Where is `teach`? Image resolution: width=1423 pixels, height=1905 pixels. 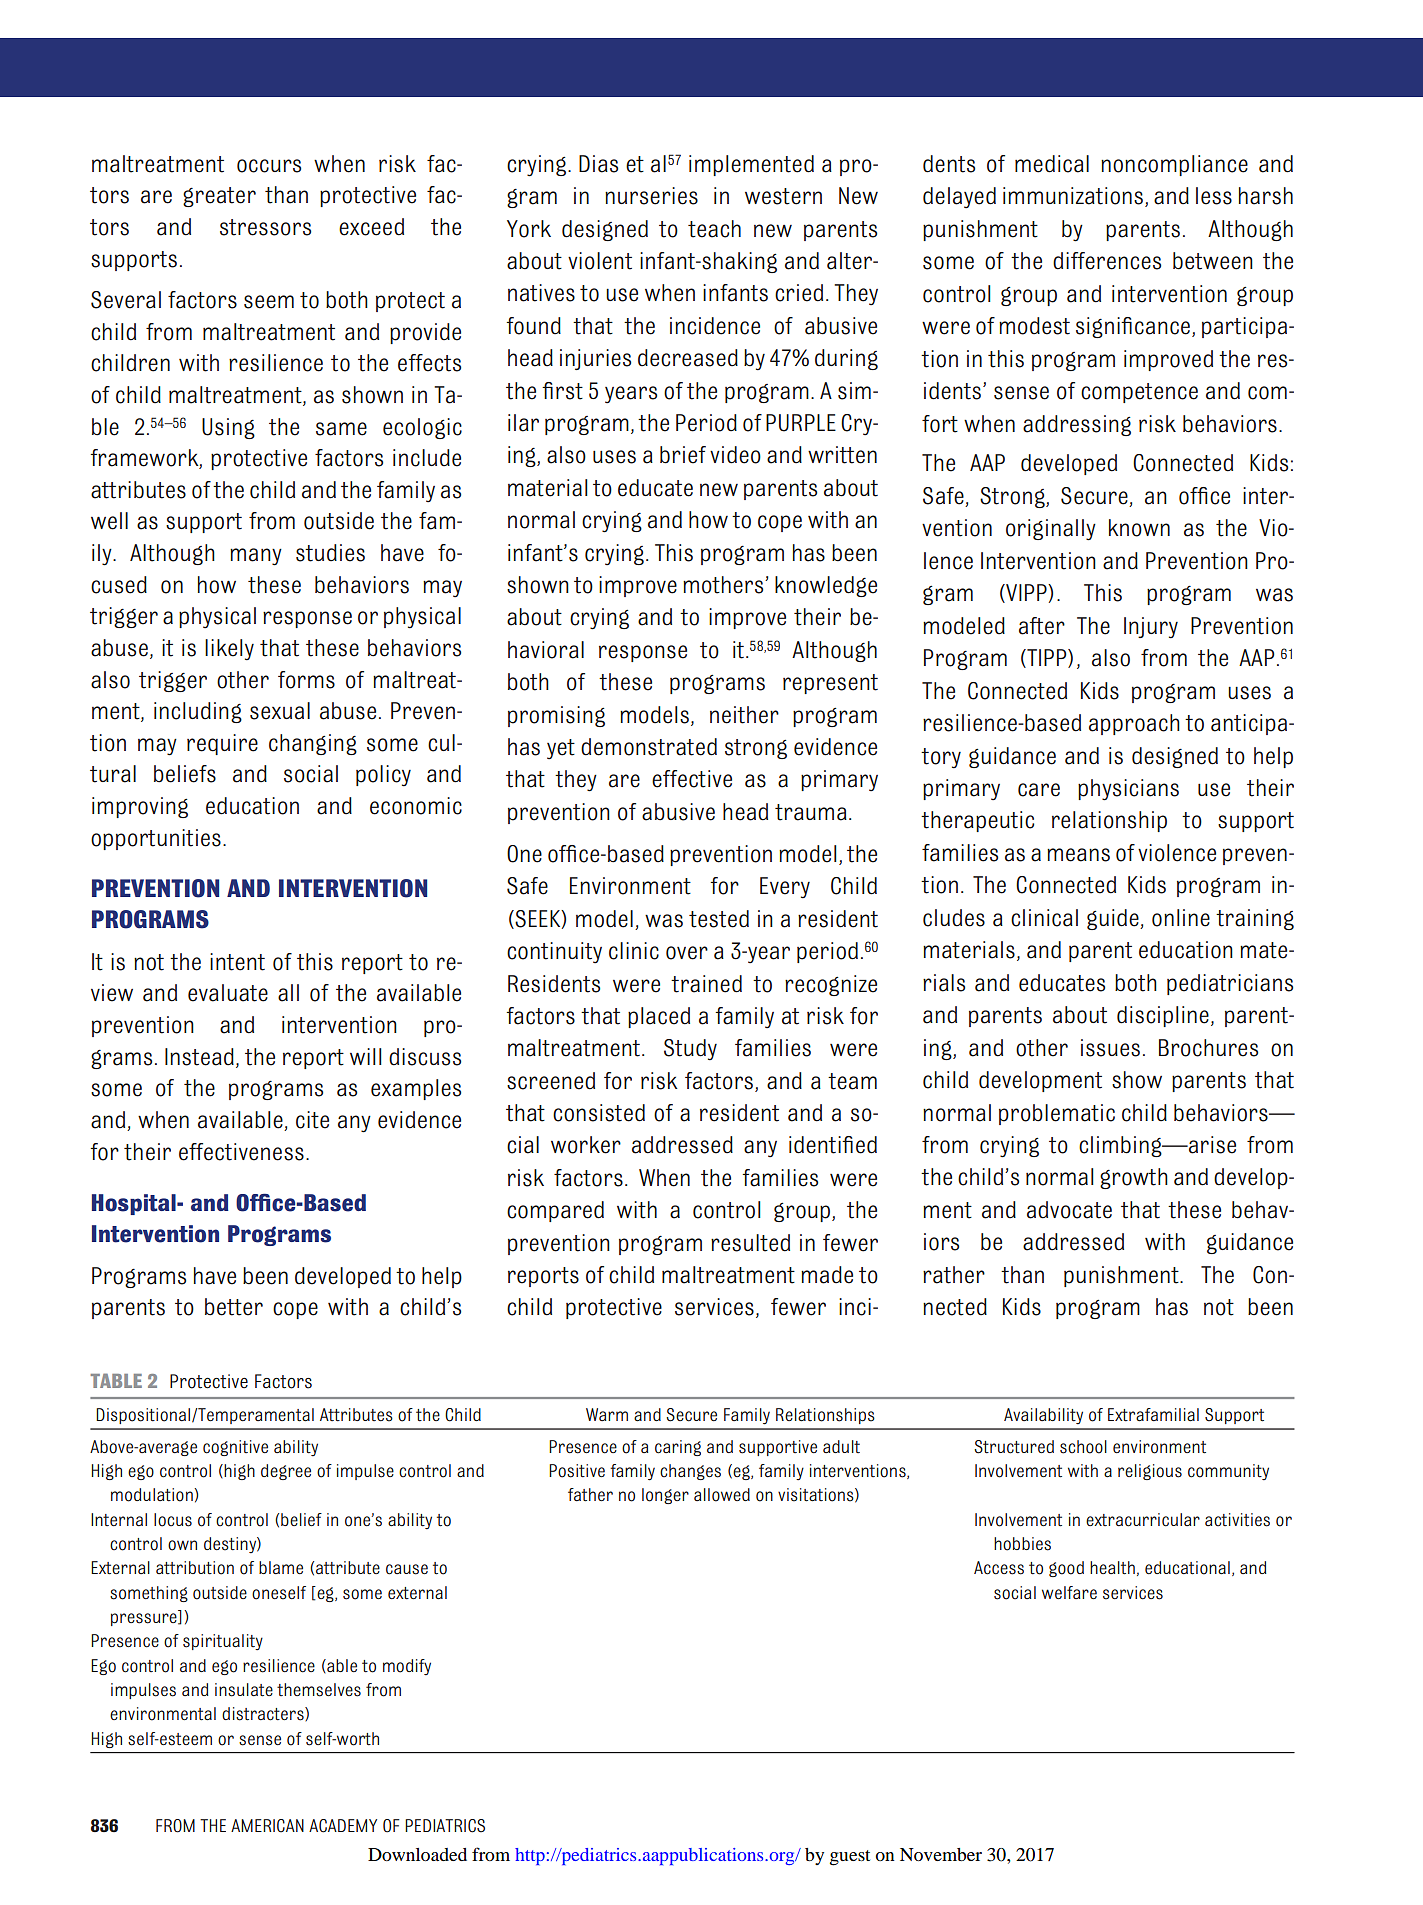 teach is located at coordinates (714, 229).
